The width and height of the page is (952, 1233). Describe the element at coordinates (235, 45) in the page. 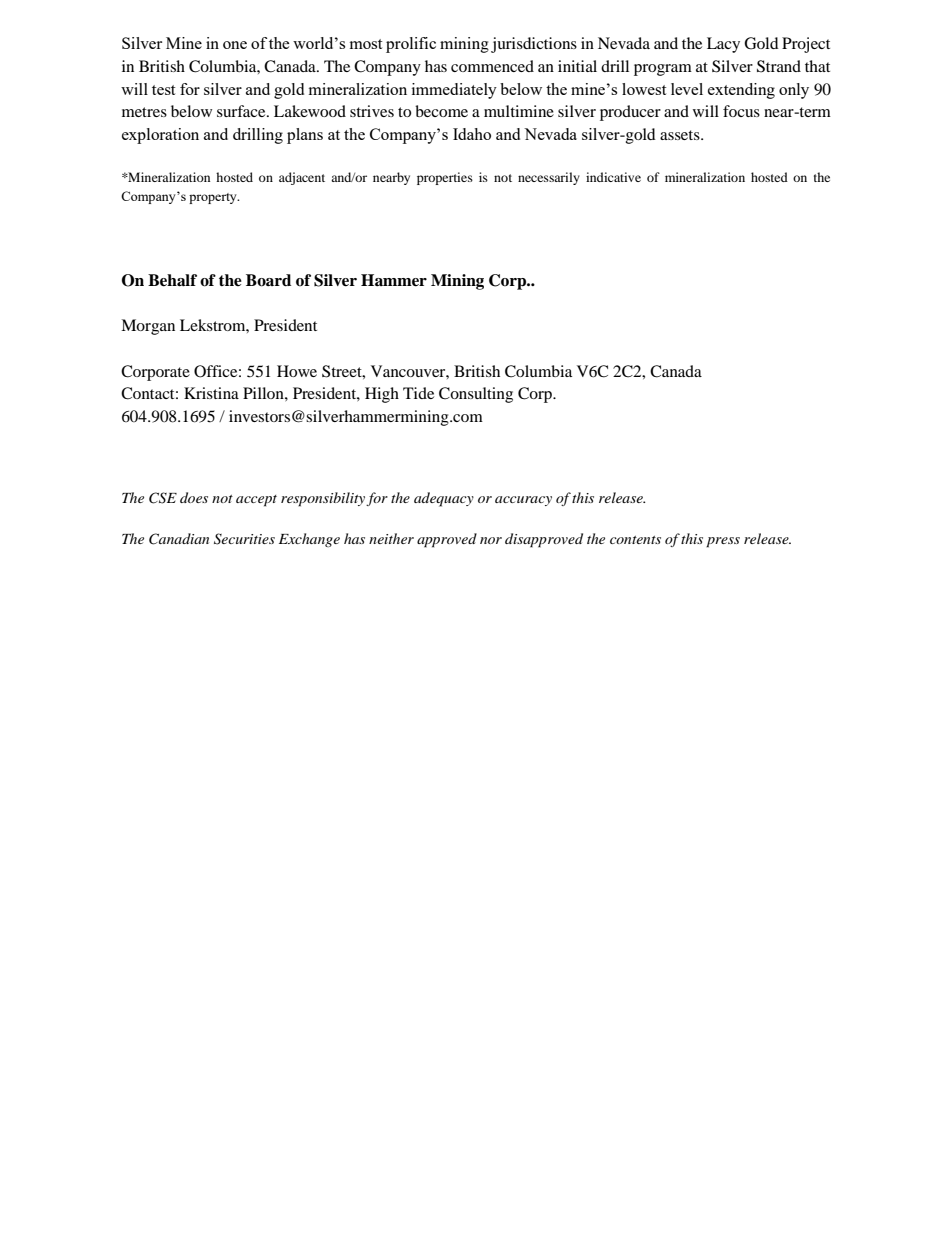

I see `one` at that location.
